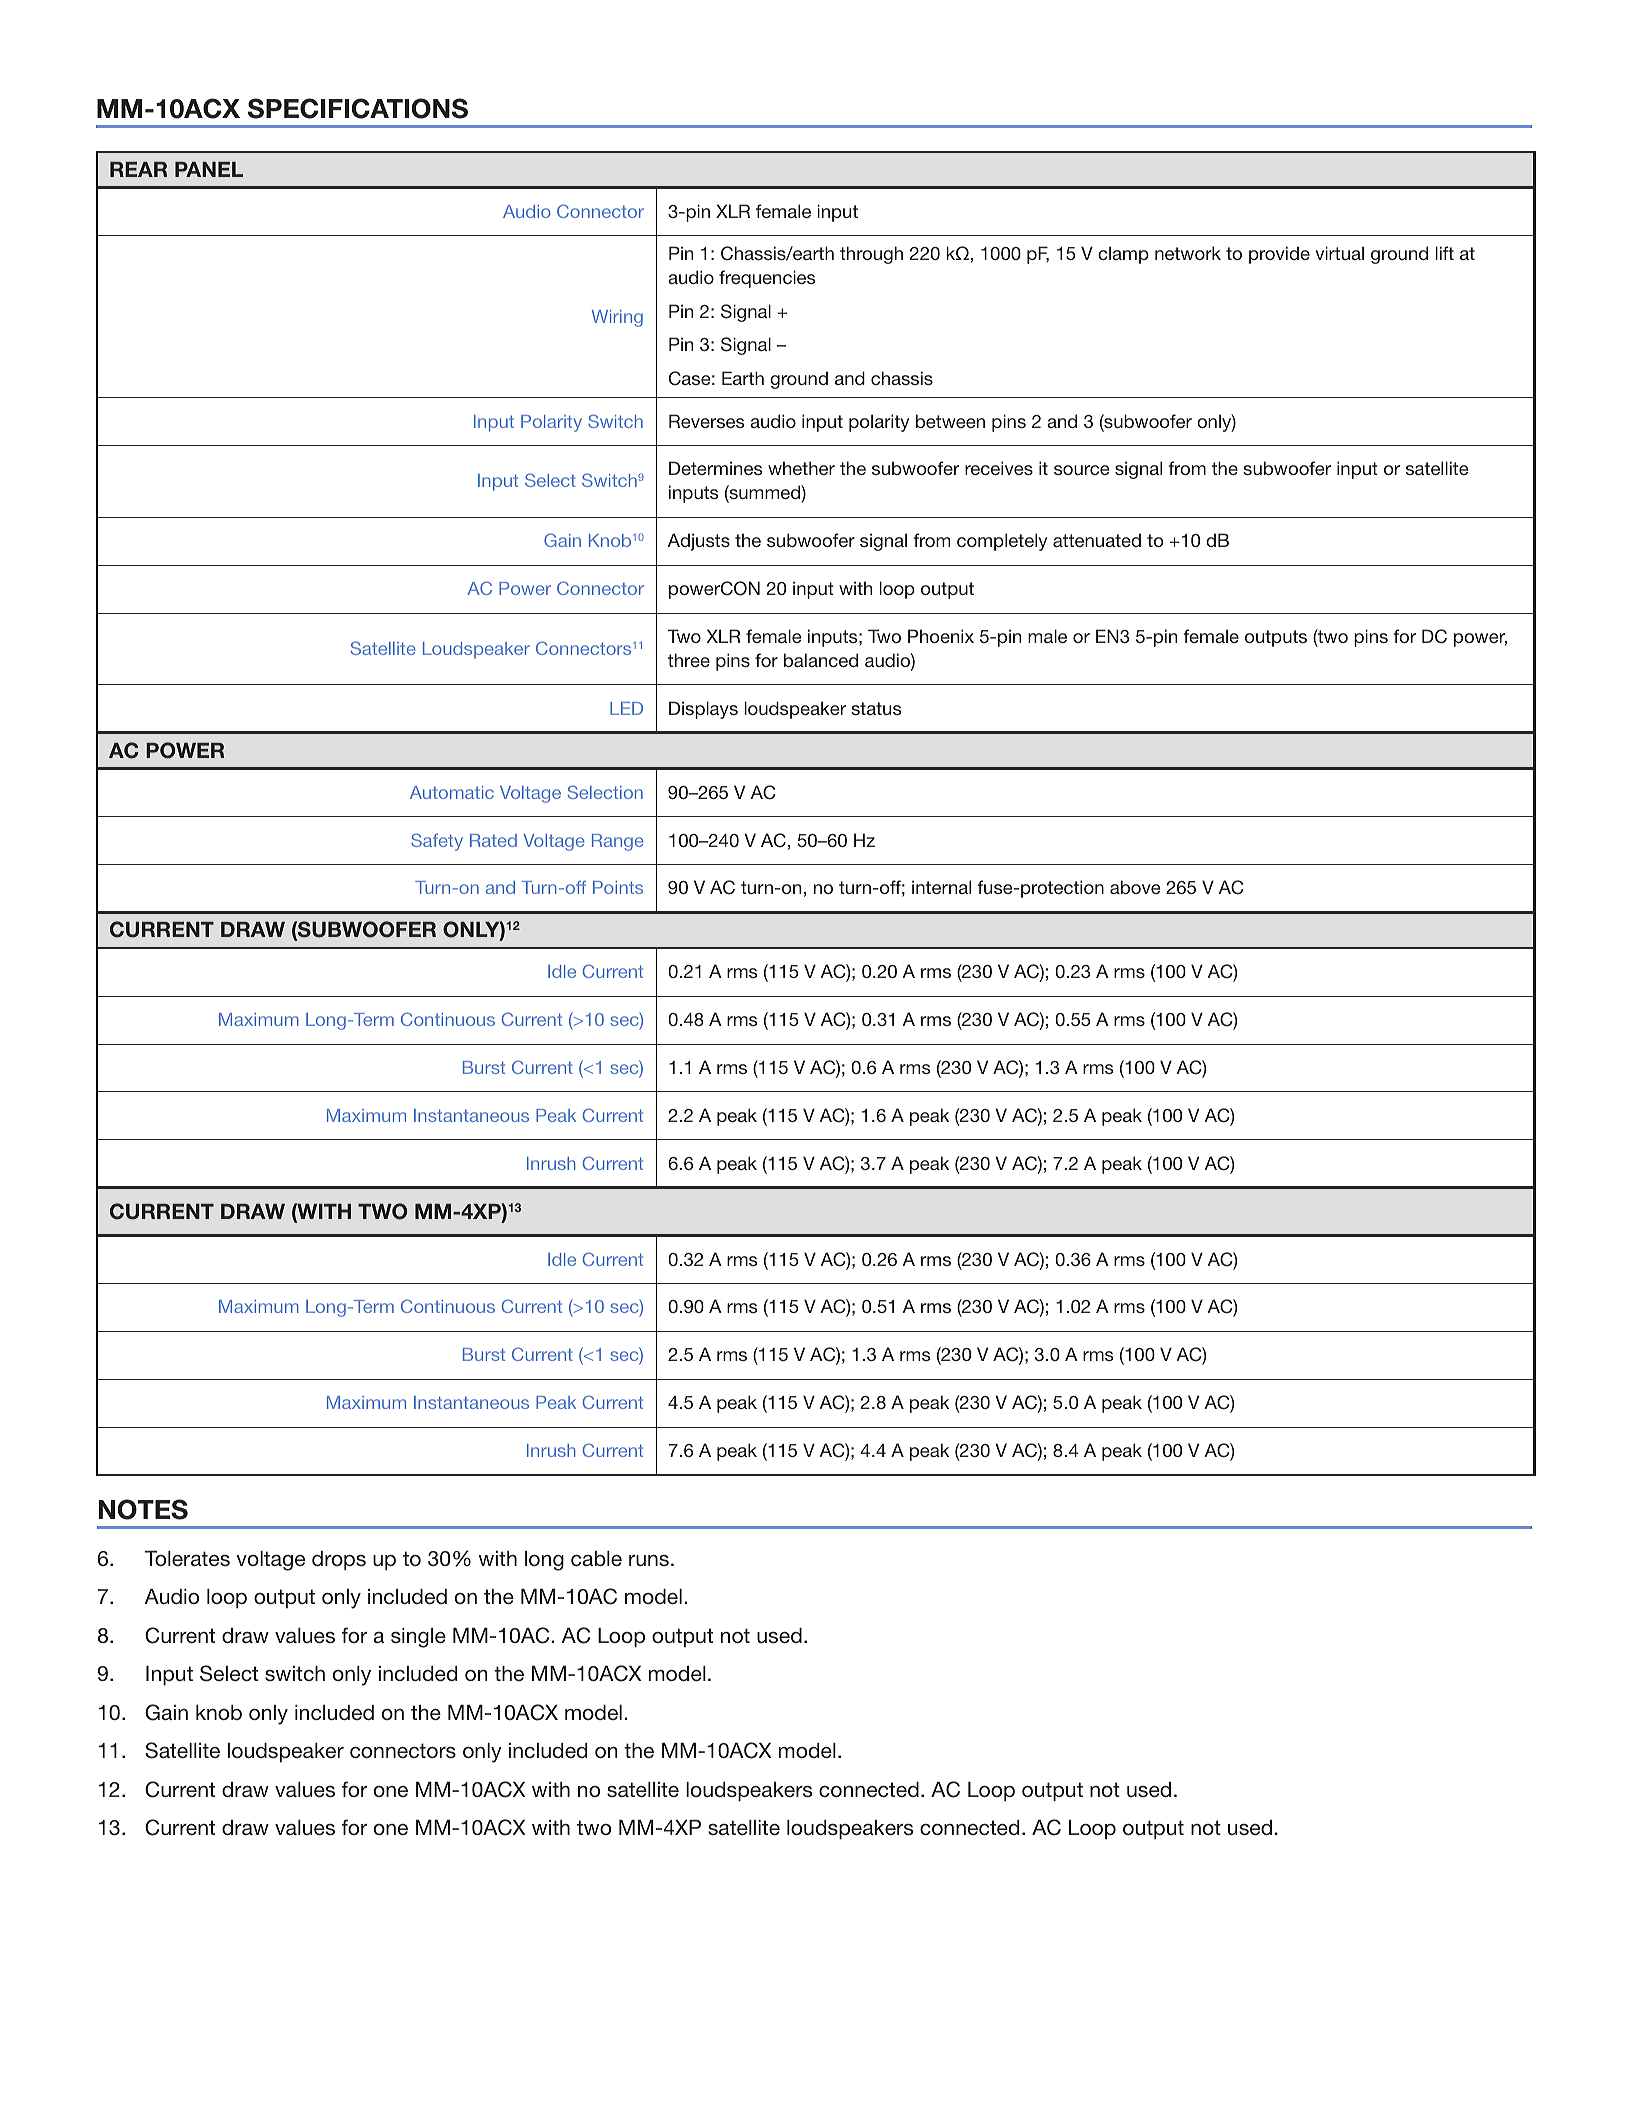 The image size is (1628, 2107). I want to click on Safety, so click(437, 842).
